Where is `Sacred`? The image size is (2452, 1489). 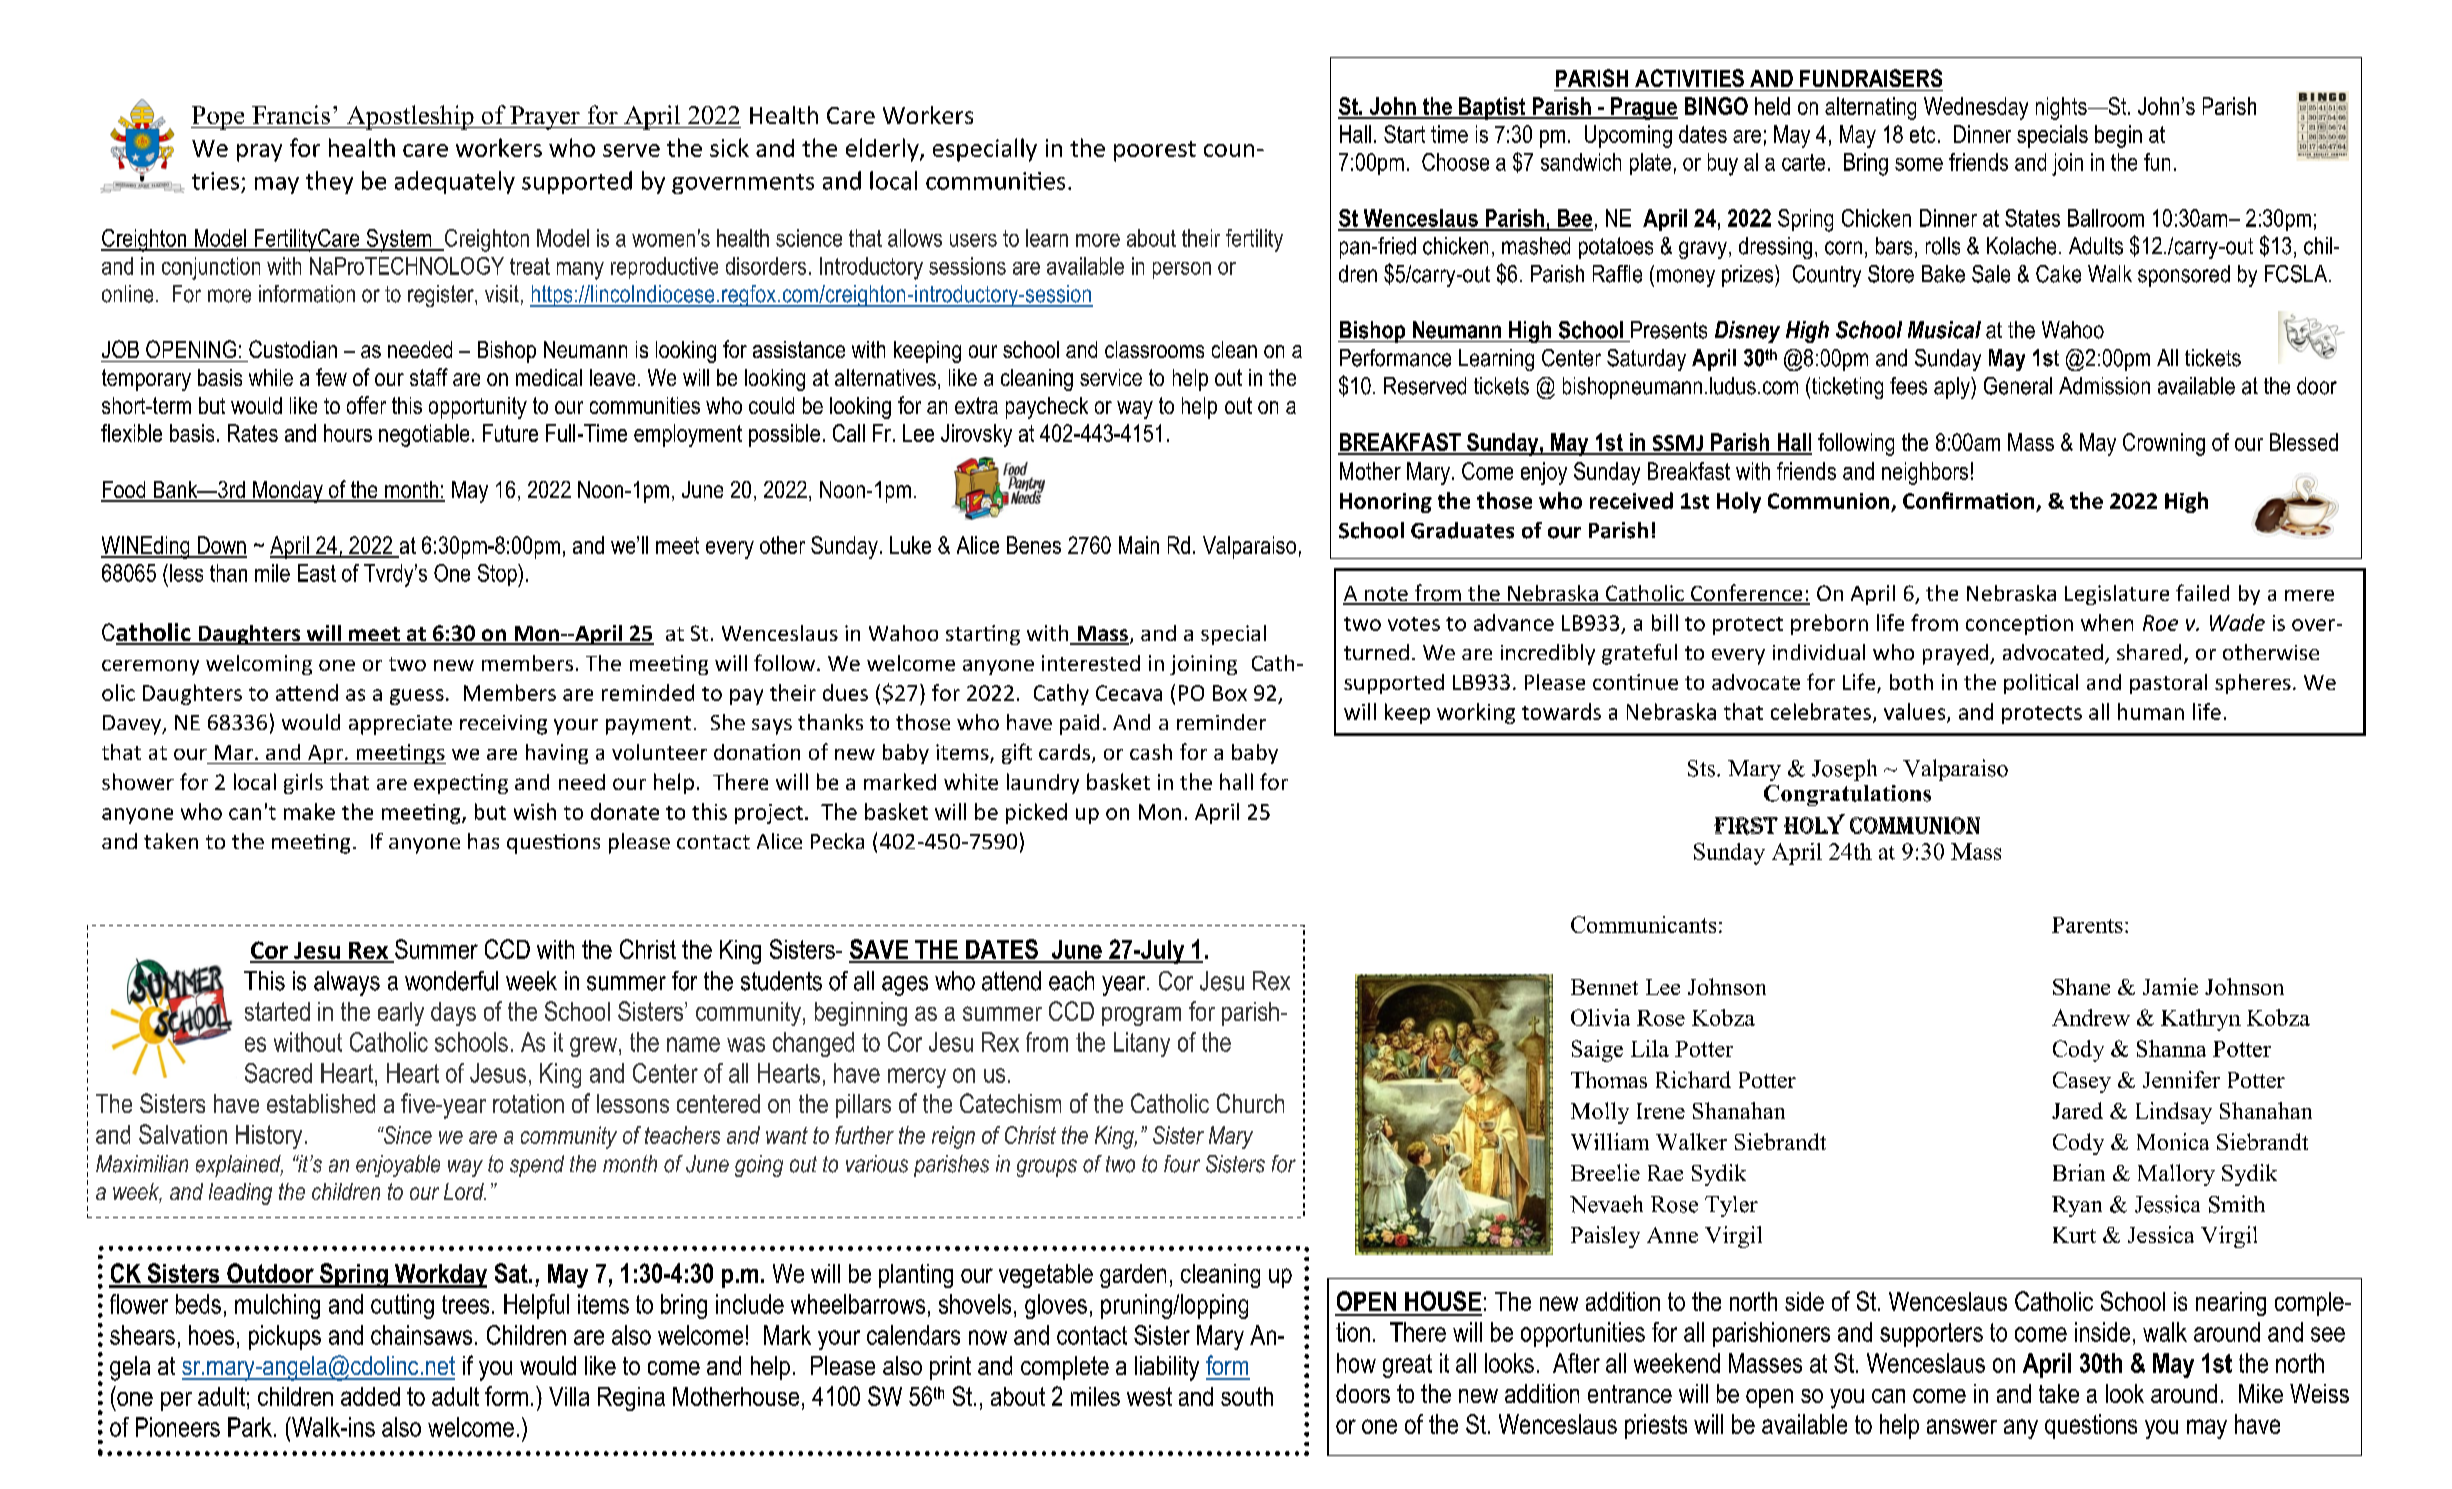 Sacred is located at coordinates (278, 1073).
